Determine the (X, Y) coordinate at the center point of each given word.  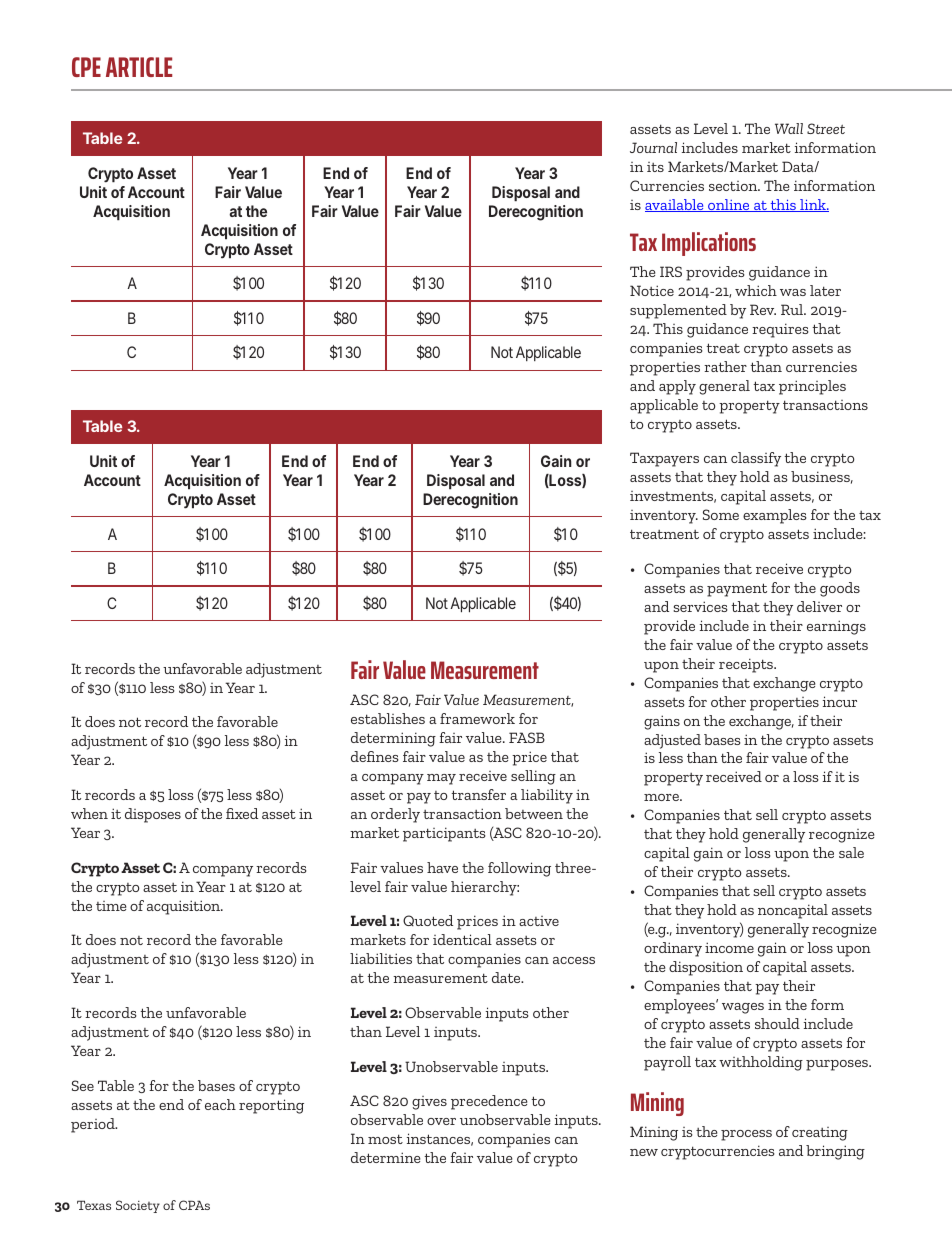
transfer (478, 794)
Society (138, 1206)
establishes (388, 718)
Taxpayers (664, 459)
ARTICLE (139, 67)
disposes (153, 815)
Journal (653, 147)
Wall (789, 128)
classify (756, 459)
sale (851, 852)
